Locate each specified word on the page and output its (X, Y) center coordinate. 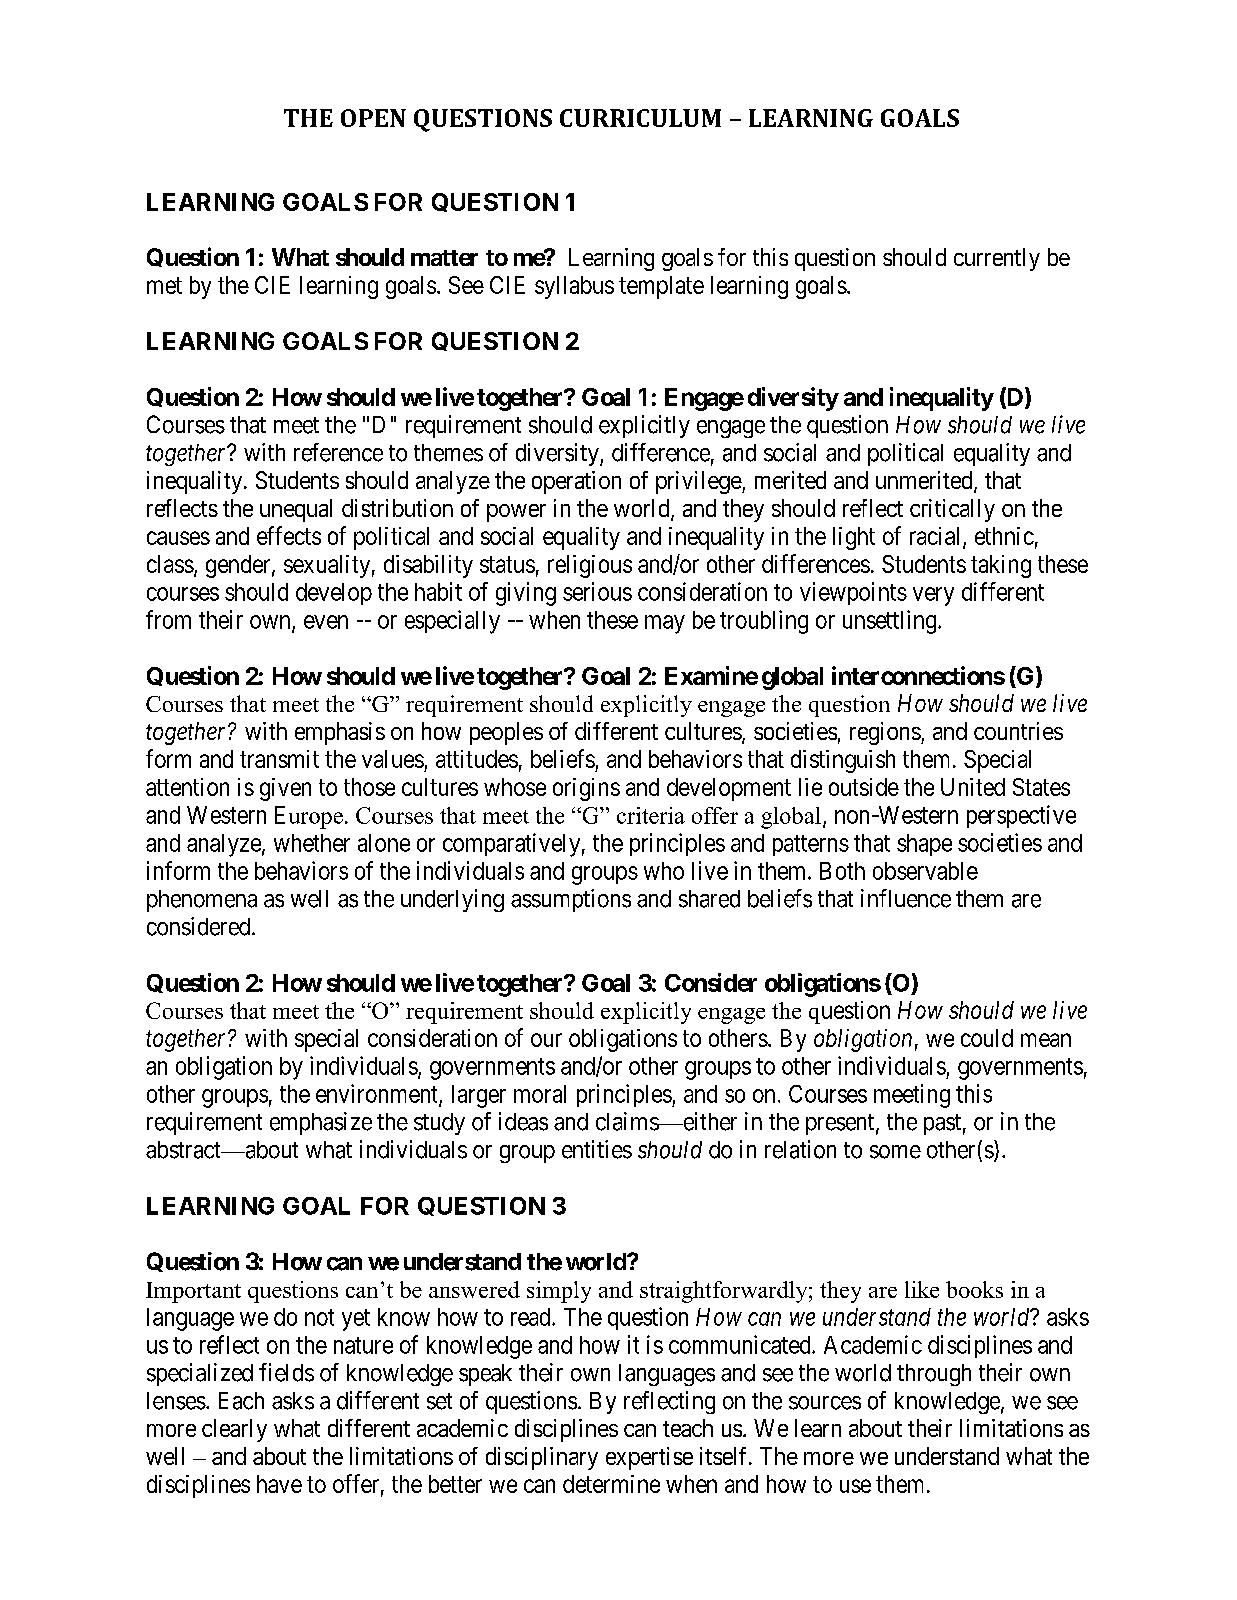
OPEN (373, 118)
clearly (234, 1430)
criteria (651, 815)
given (285, 789)
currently (997, 259)
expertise (649, 1458)
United (973, 787)
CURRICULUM (640, 118)
